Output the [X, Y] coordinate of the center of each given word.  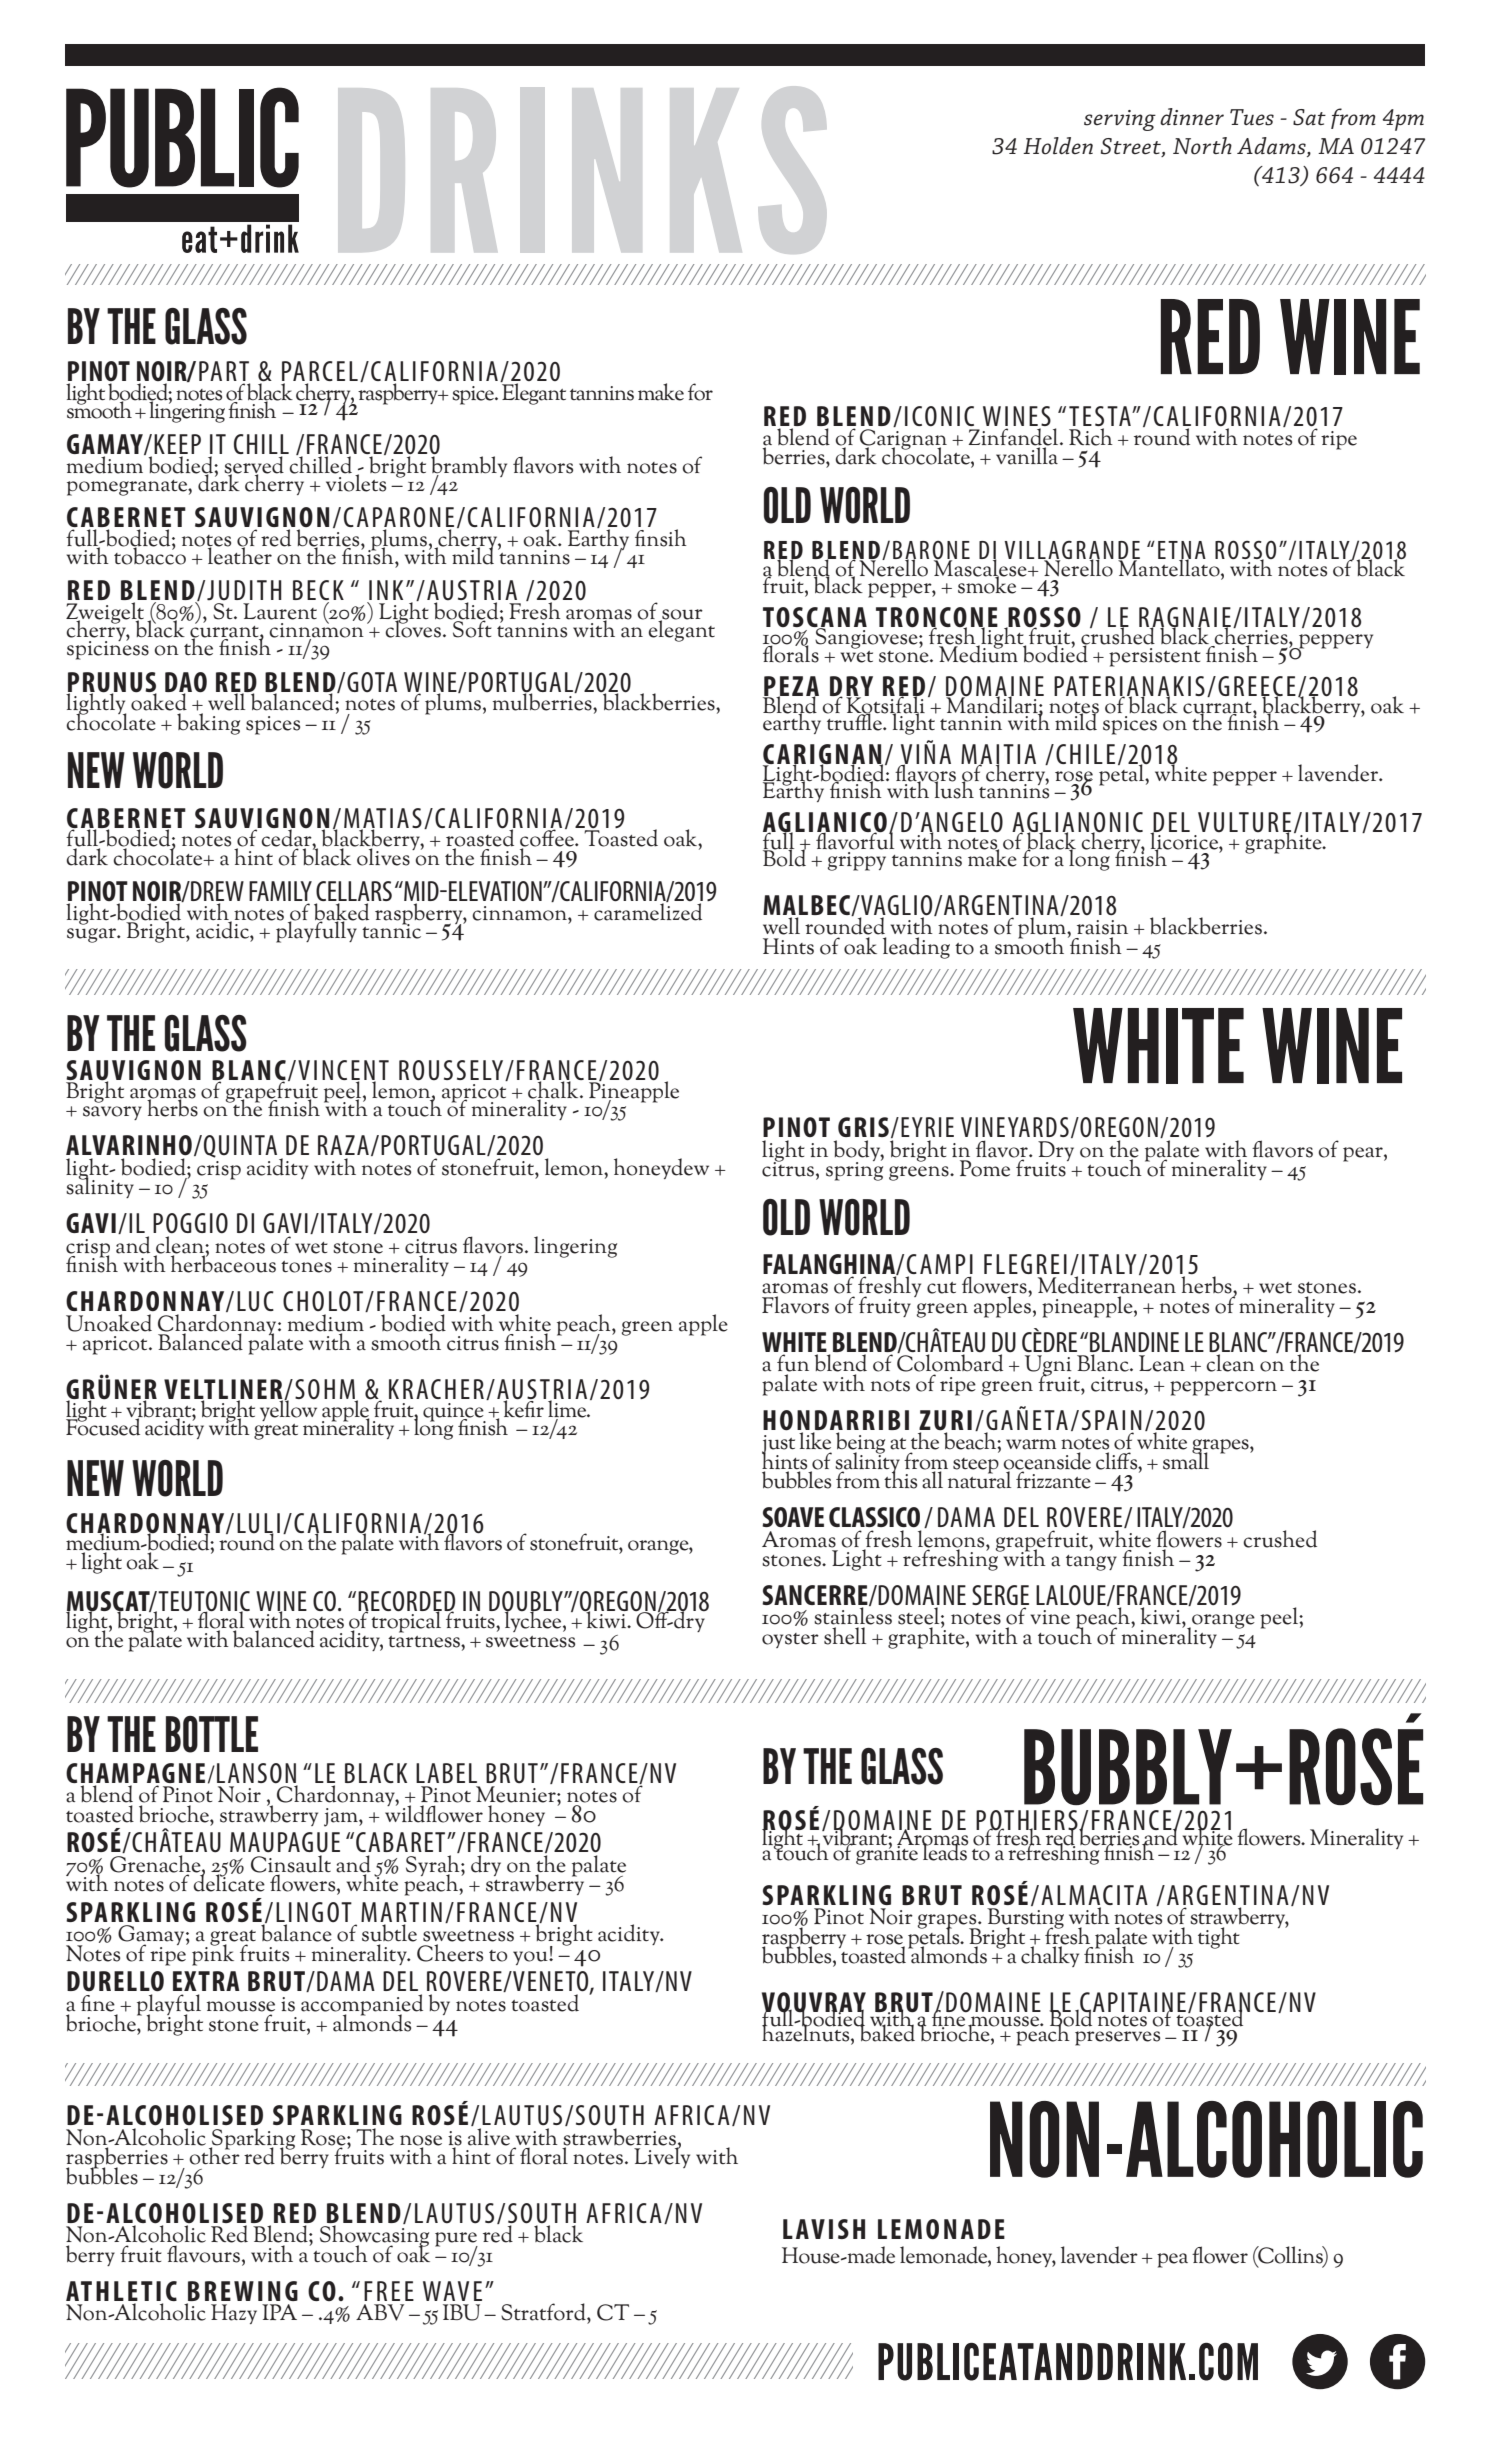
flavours [203, 2254]
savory [112, 1113]
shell [845, 1636]
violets [356, 482]
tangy [1091, 1563]
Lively [662, 2156]
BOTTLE [212, 1734]
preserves [1117, 2038]
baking [208, 722]
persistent [1155, 657]
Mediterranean [1107, 1284]
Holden [1058, 146]
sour [681, 615]
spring [854, 1170]
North [1202, 146]
